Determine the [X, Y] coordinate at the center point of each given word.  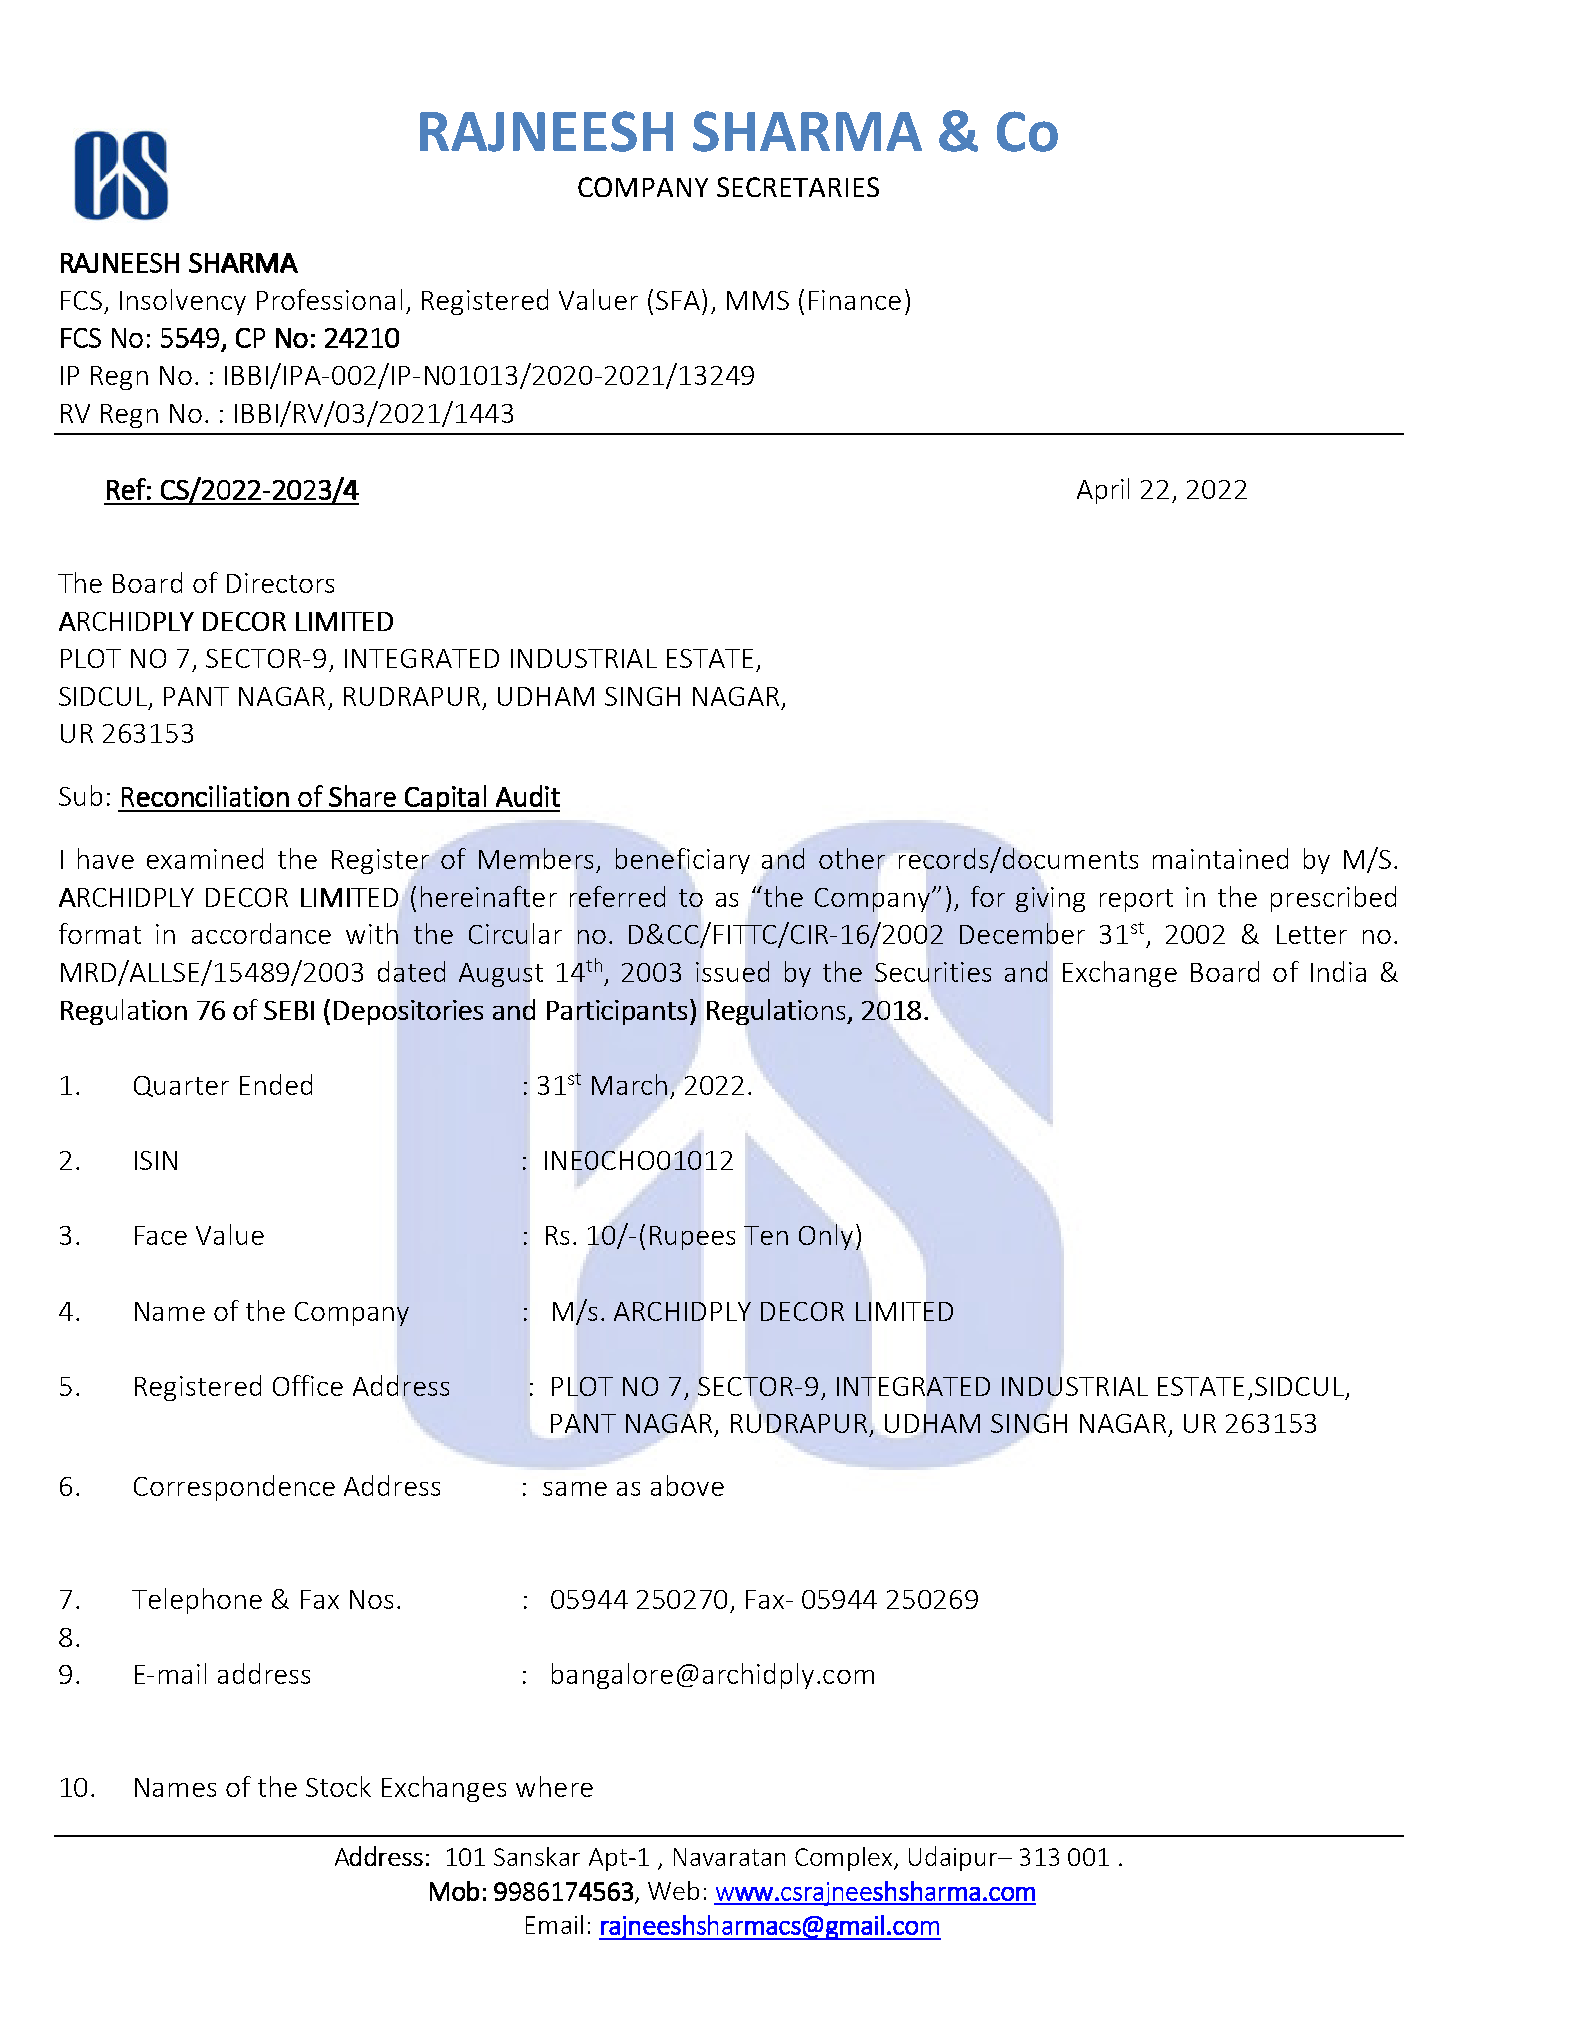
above [687, 1485]
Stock [338, 1786]
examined [205, 858]
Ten [766, 1235]
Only [826, 1237]
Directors [280, 583]
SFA [678, 300]
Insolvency [183, 302]
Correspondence [234, 1488]
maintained [1220, 858]
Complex [845, 1859]
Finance [855, 300]
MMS [758, 300]
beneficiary [683, 861]
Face [161, 1235]
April [1103, 491]
